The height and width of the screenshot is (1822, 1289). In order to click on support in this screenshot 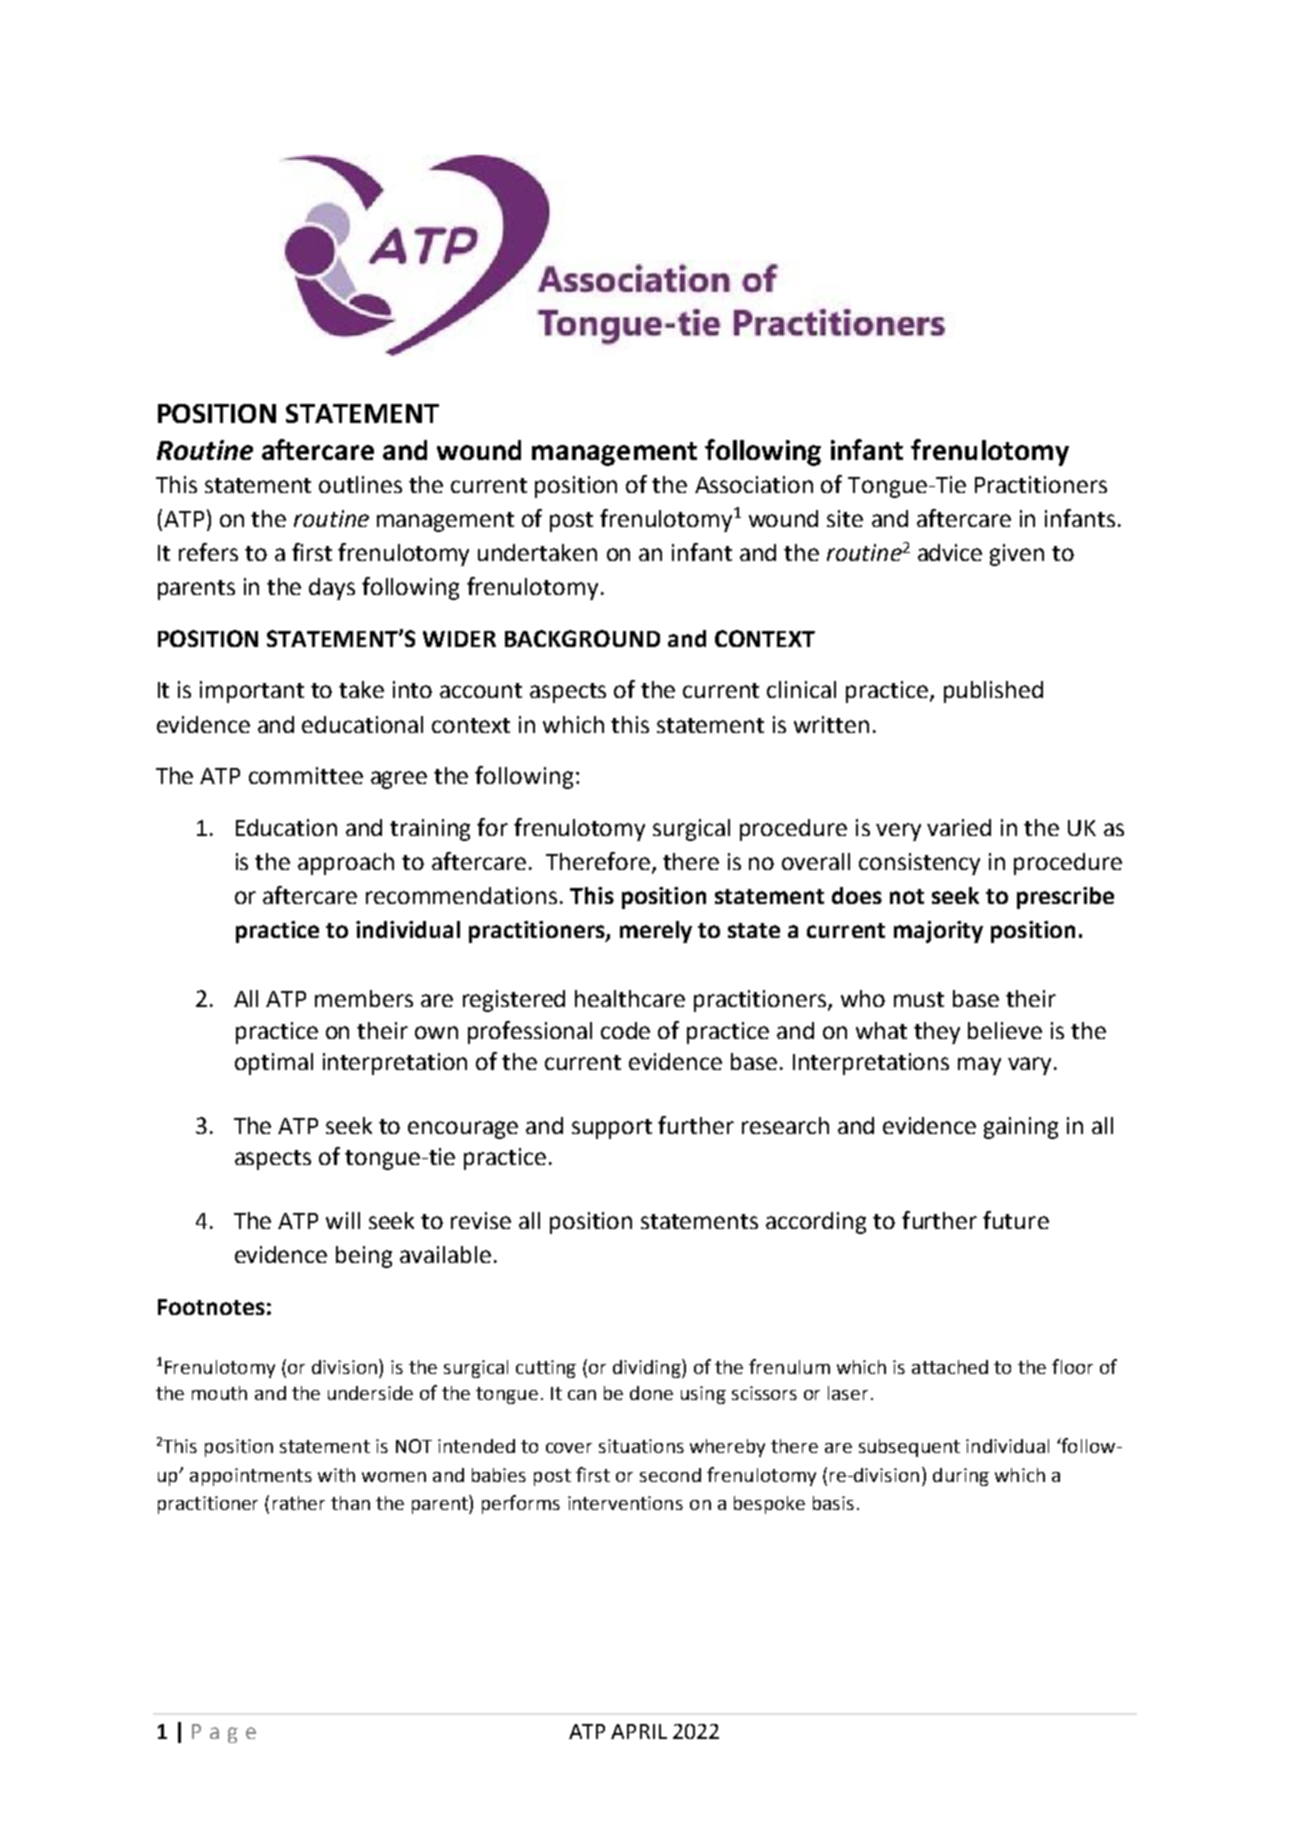, I will do `click(612, 1129)`.
